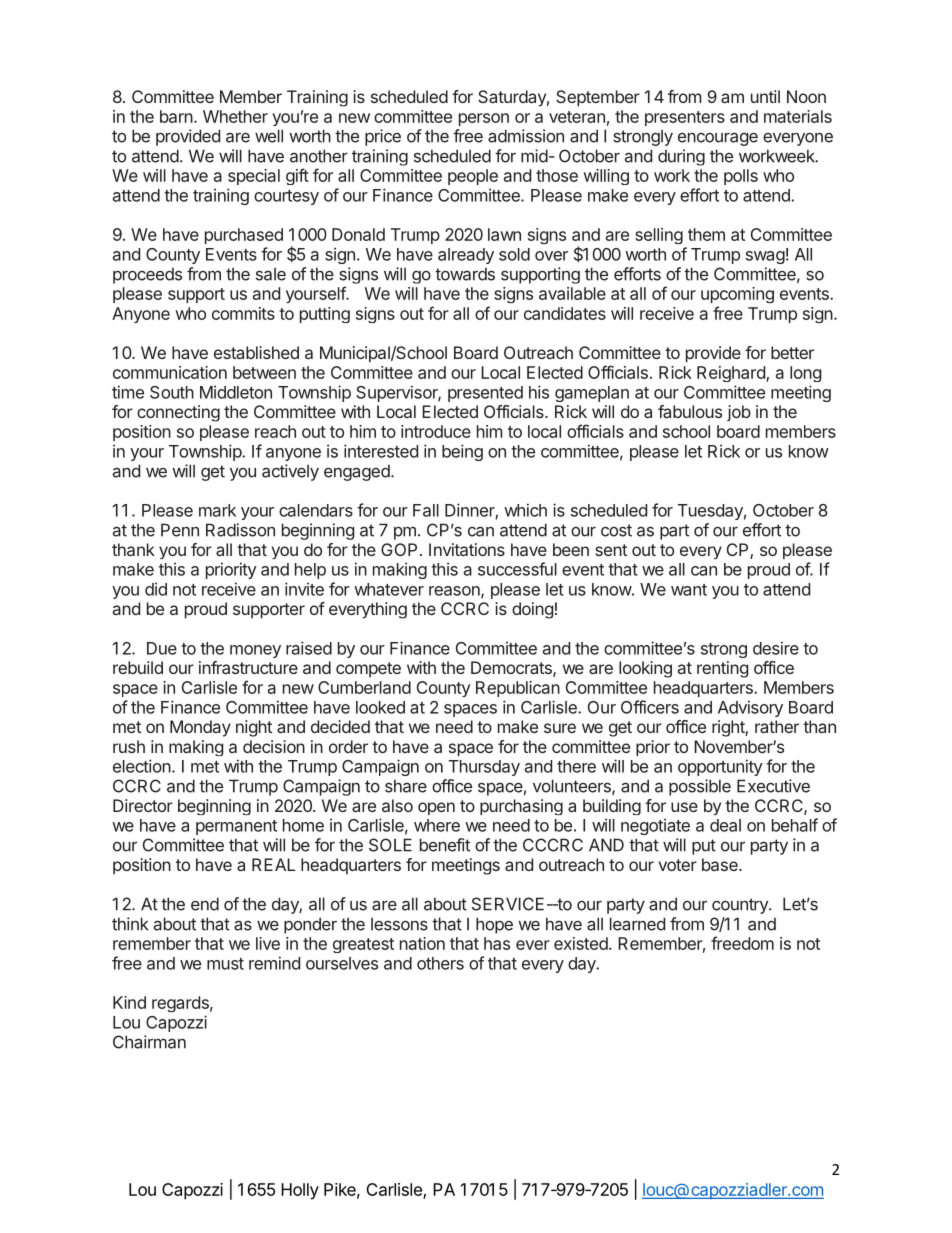 The width and height of the screenshot is (952, 1233). What do you see at coordinates (255, 651) in the screenshot?
I see `money` at bounding box center [255, 651].
